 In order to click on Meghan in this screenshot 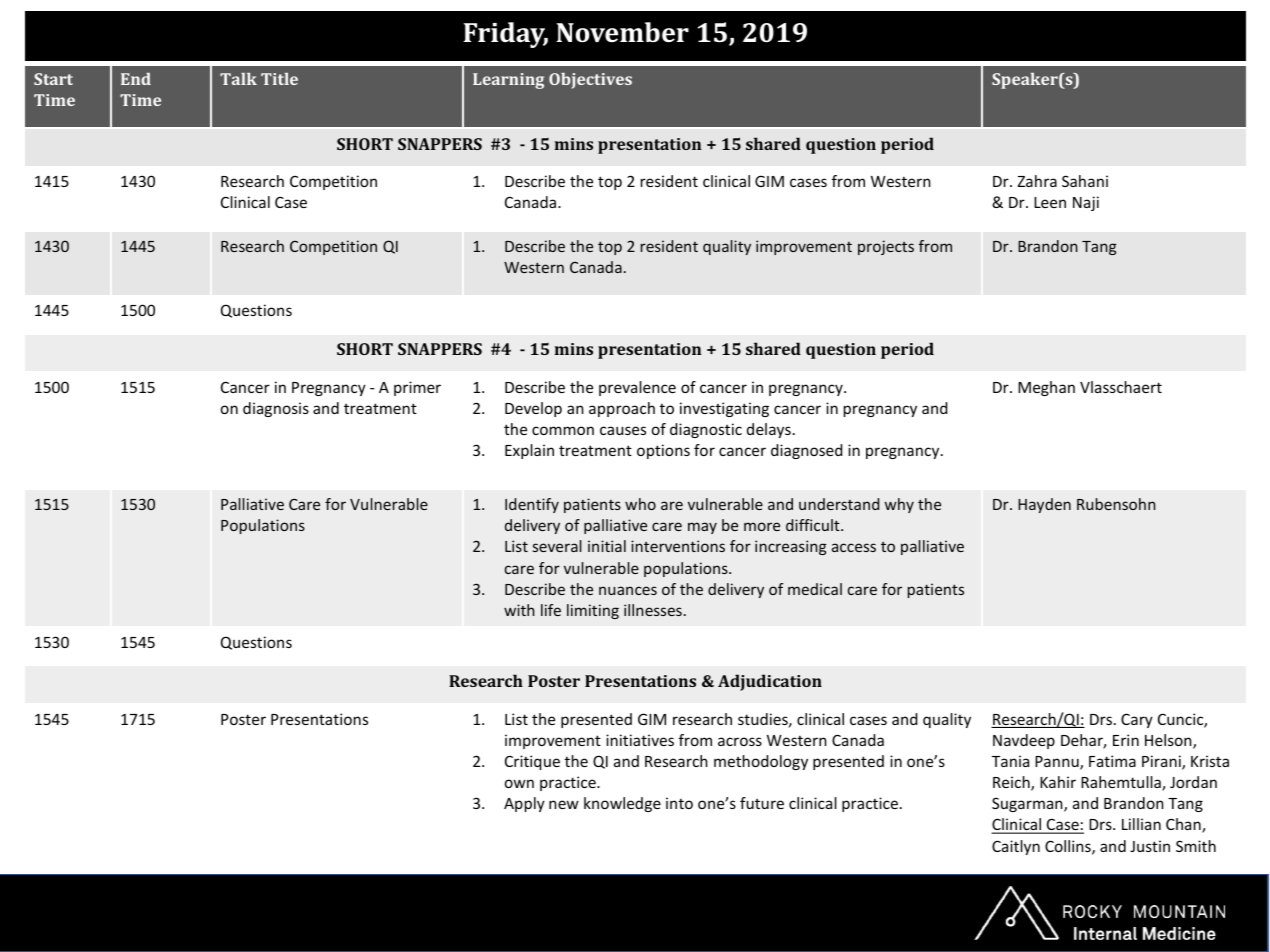, I will do `click(1046, 388)`.
